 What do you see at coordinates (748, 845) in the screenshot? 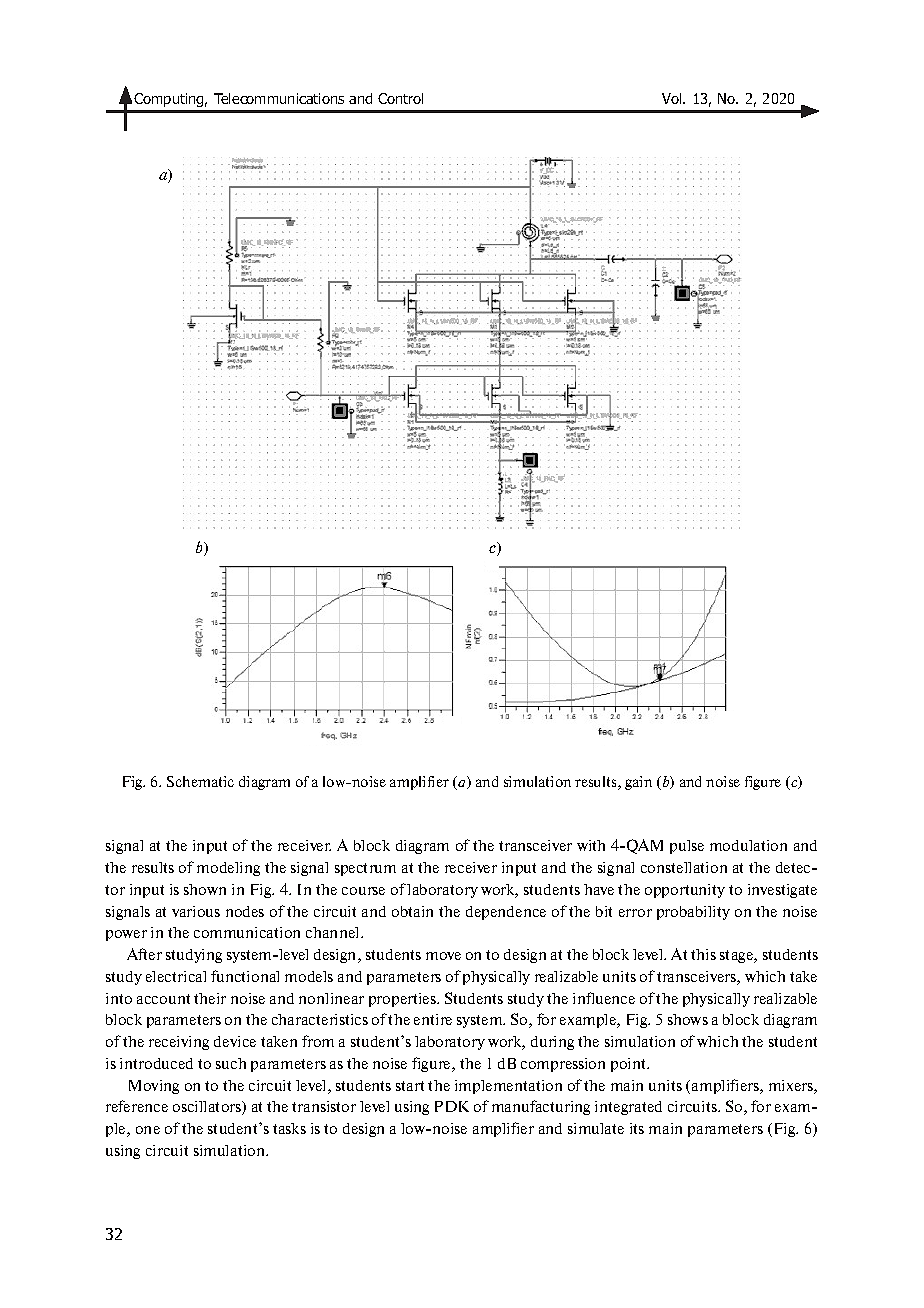
I see `modulation` at bounding box center [748, 845].
